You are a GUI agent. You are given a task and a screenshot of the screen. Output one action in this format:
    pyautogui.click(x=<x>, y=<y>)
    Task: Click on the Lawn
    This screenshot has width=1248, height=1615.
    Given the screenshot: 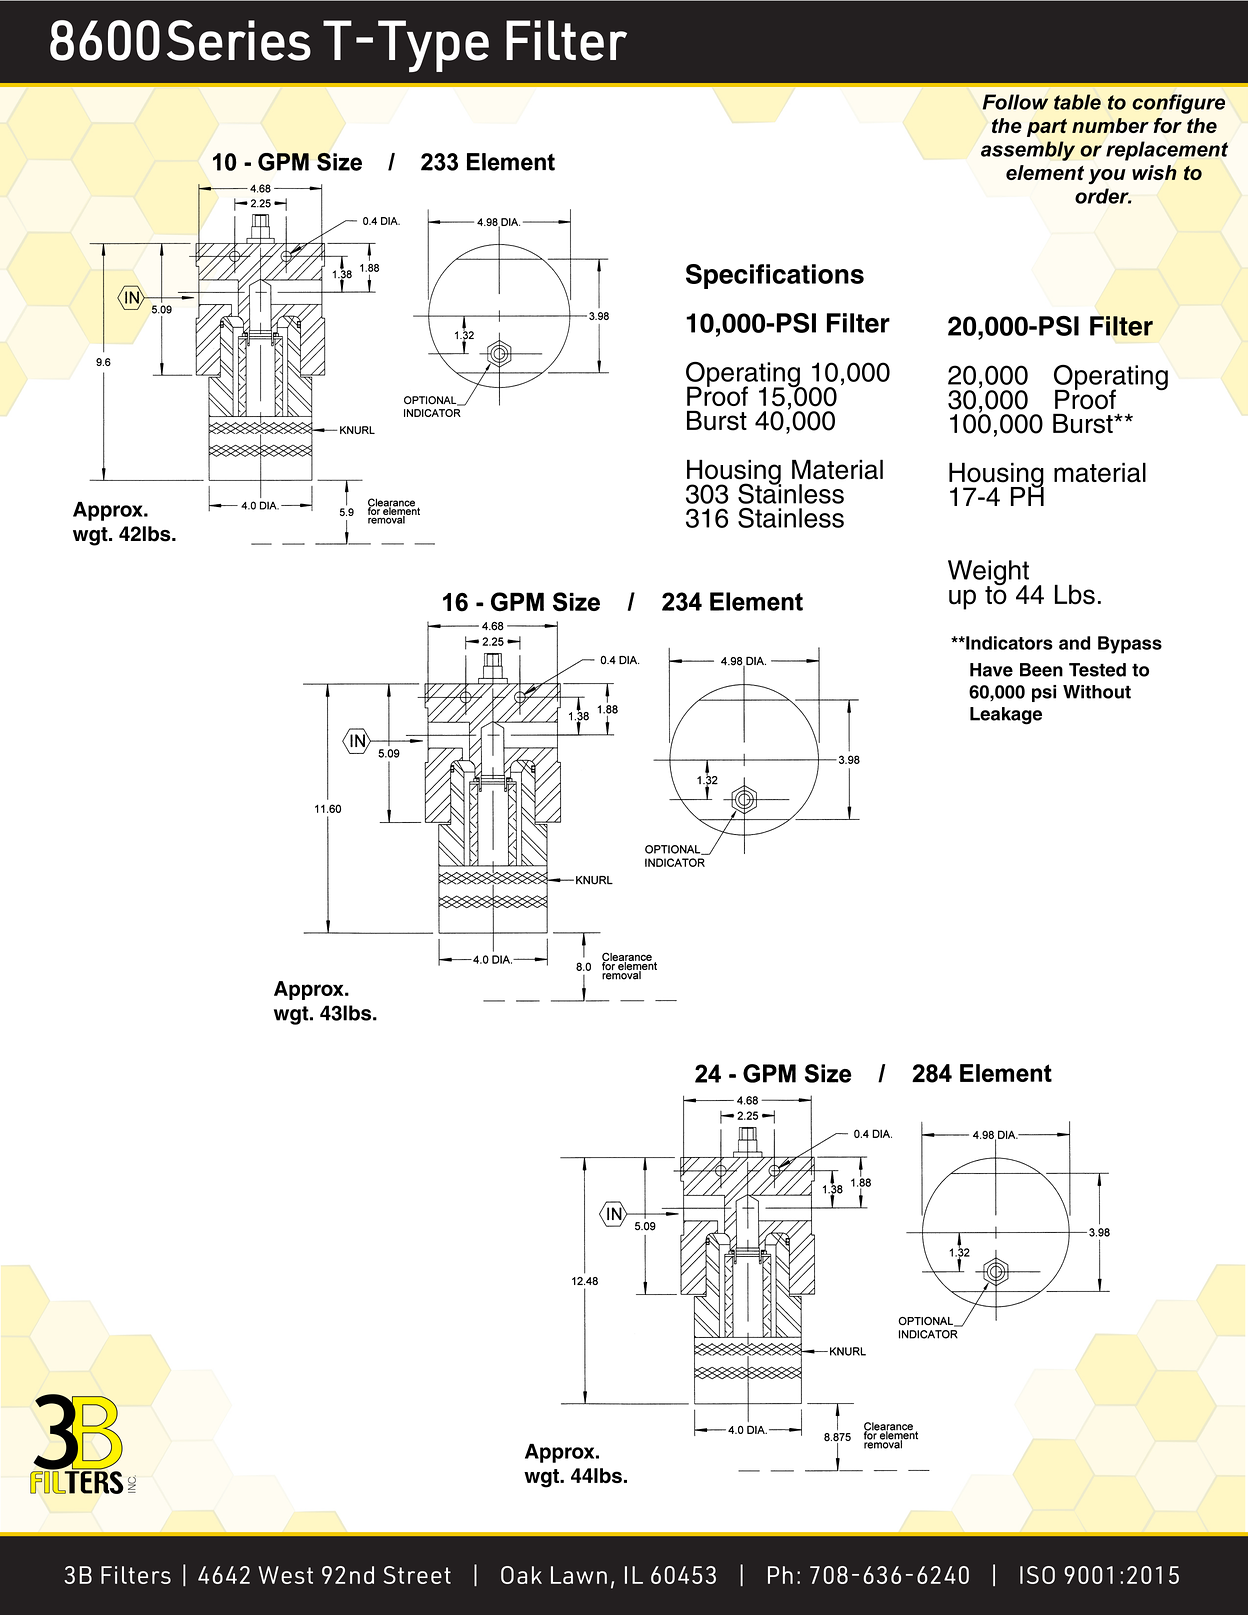 What is the action you would take?
    pyautogui.click(x=579, y=1575)
